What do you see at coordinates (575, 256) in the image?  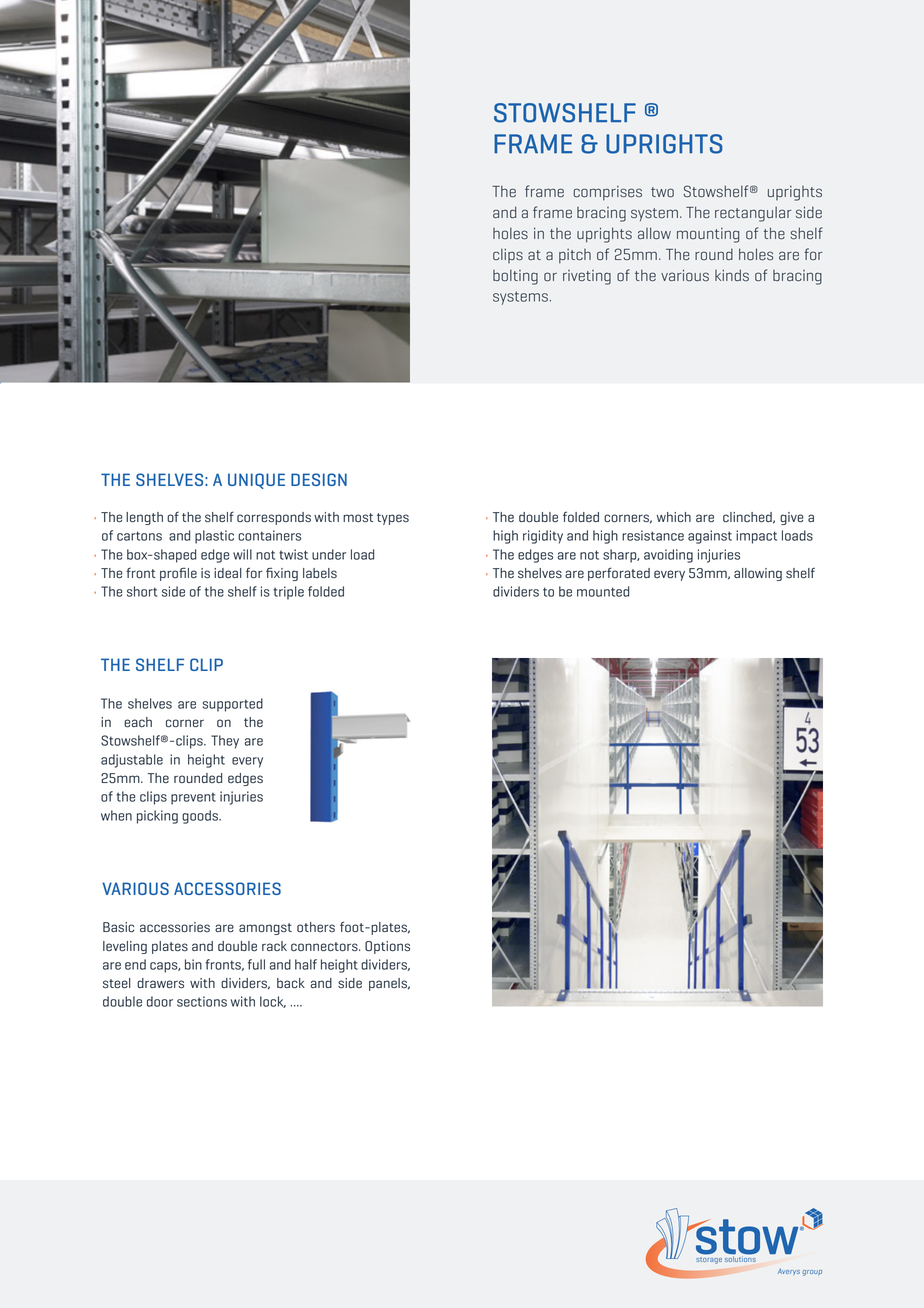 I see `pitch` at bounding box center [575, 256].
